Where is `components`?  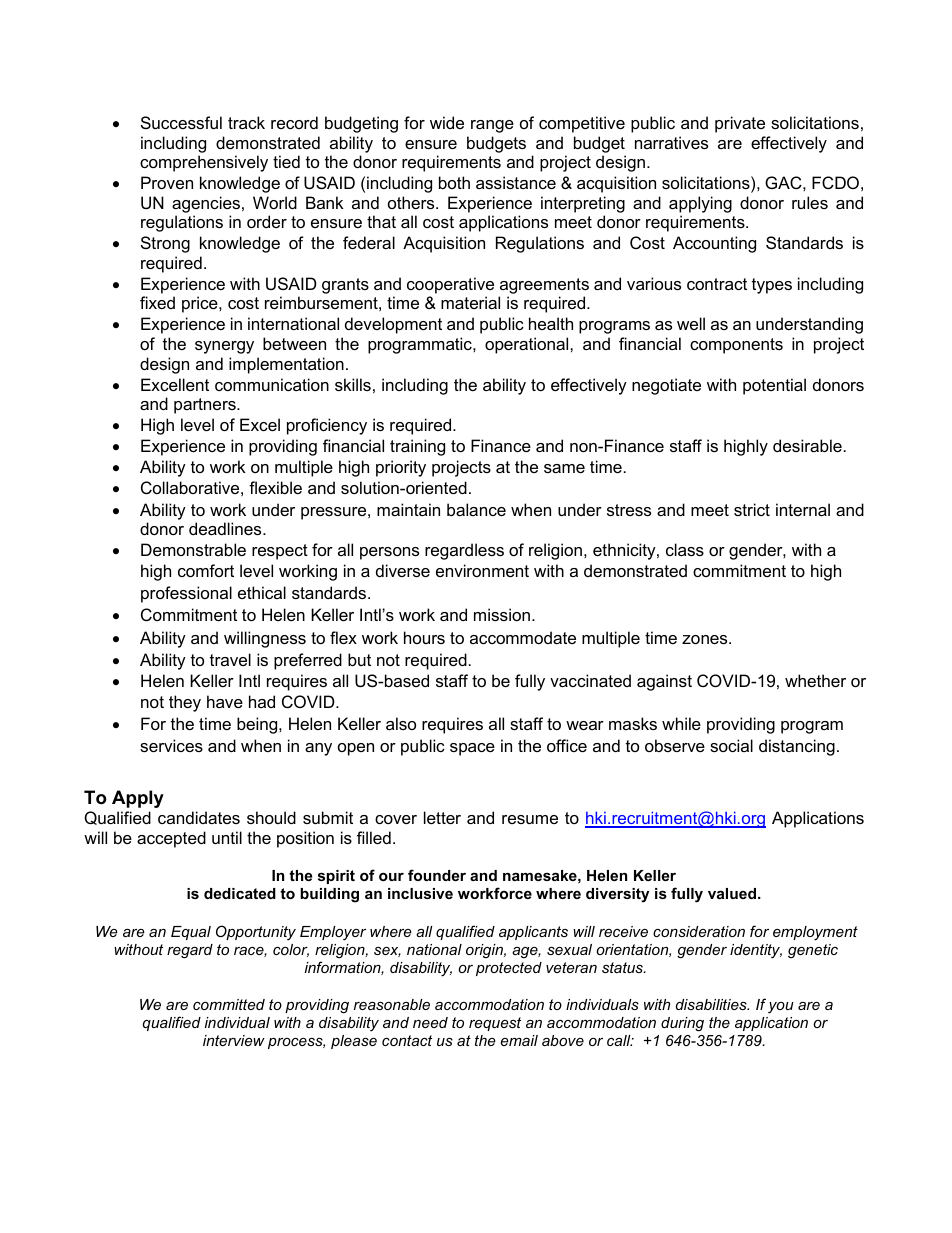 components is located at coordinates (736, 346).
